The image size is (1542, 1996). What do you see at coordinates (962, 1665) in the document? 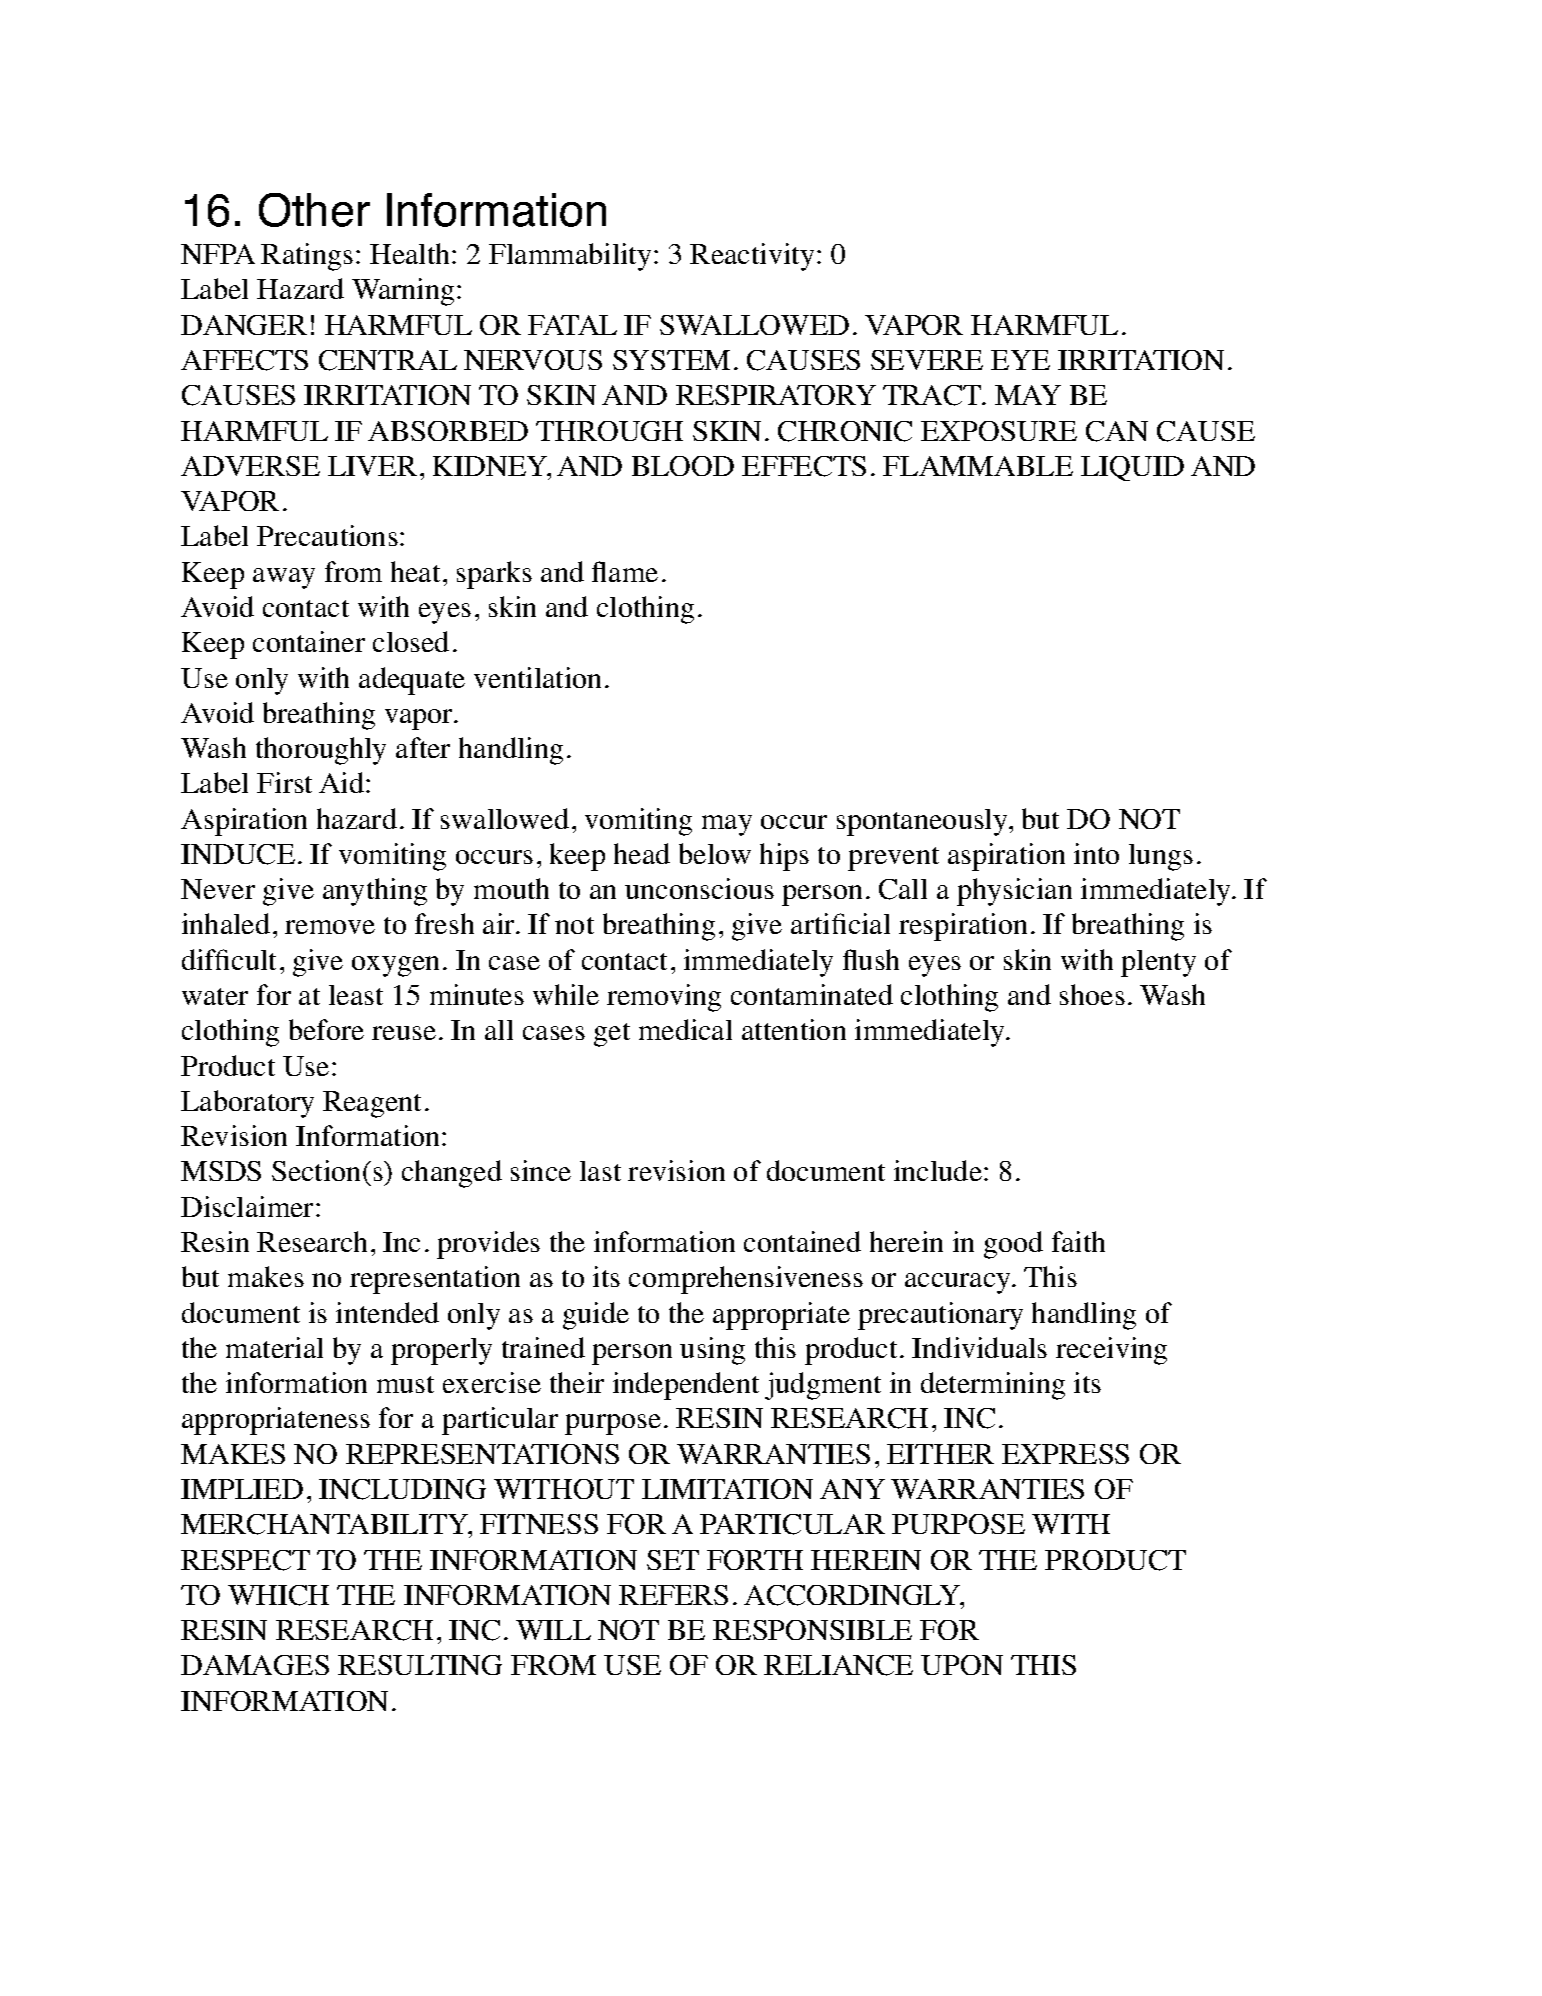
I see `UPON` at bounding box center [962, 1665].
